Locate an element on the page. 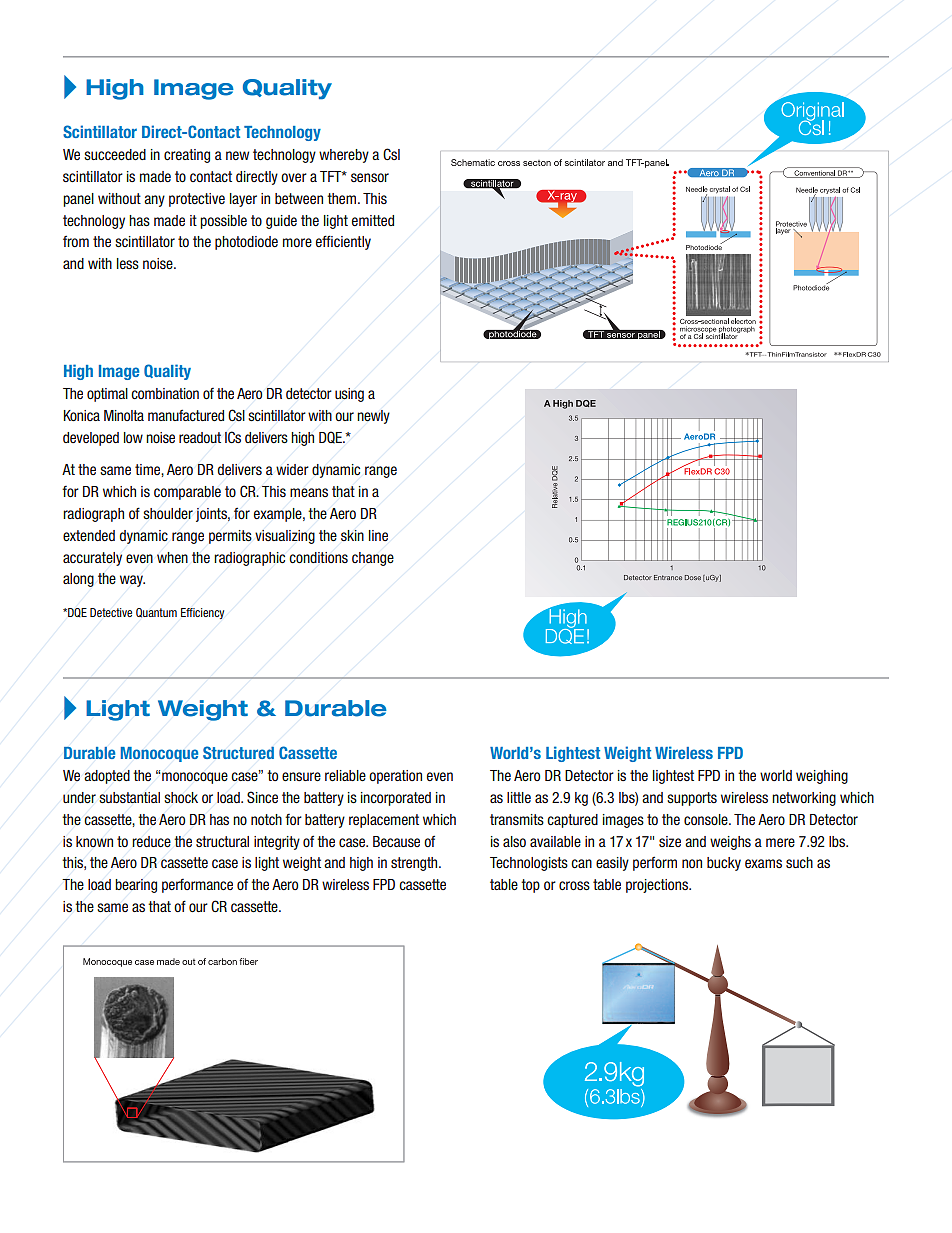  creating is located at coordinates (187, 156).
